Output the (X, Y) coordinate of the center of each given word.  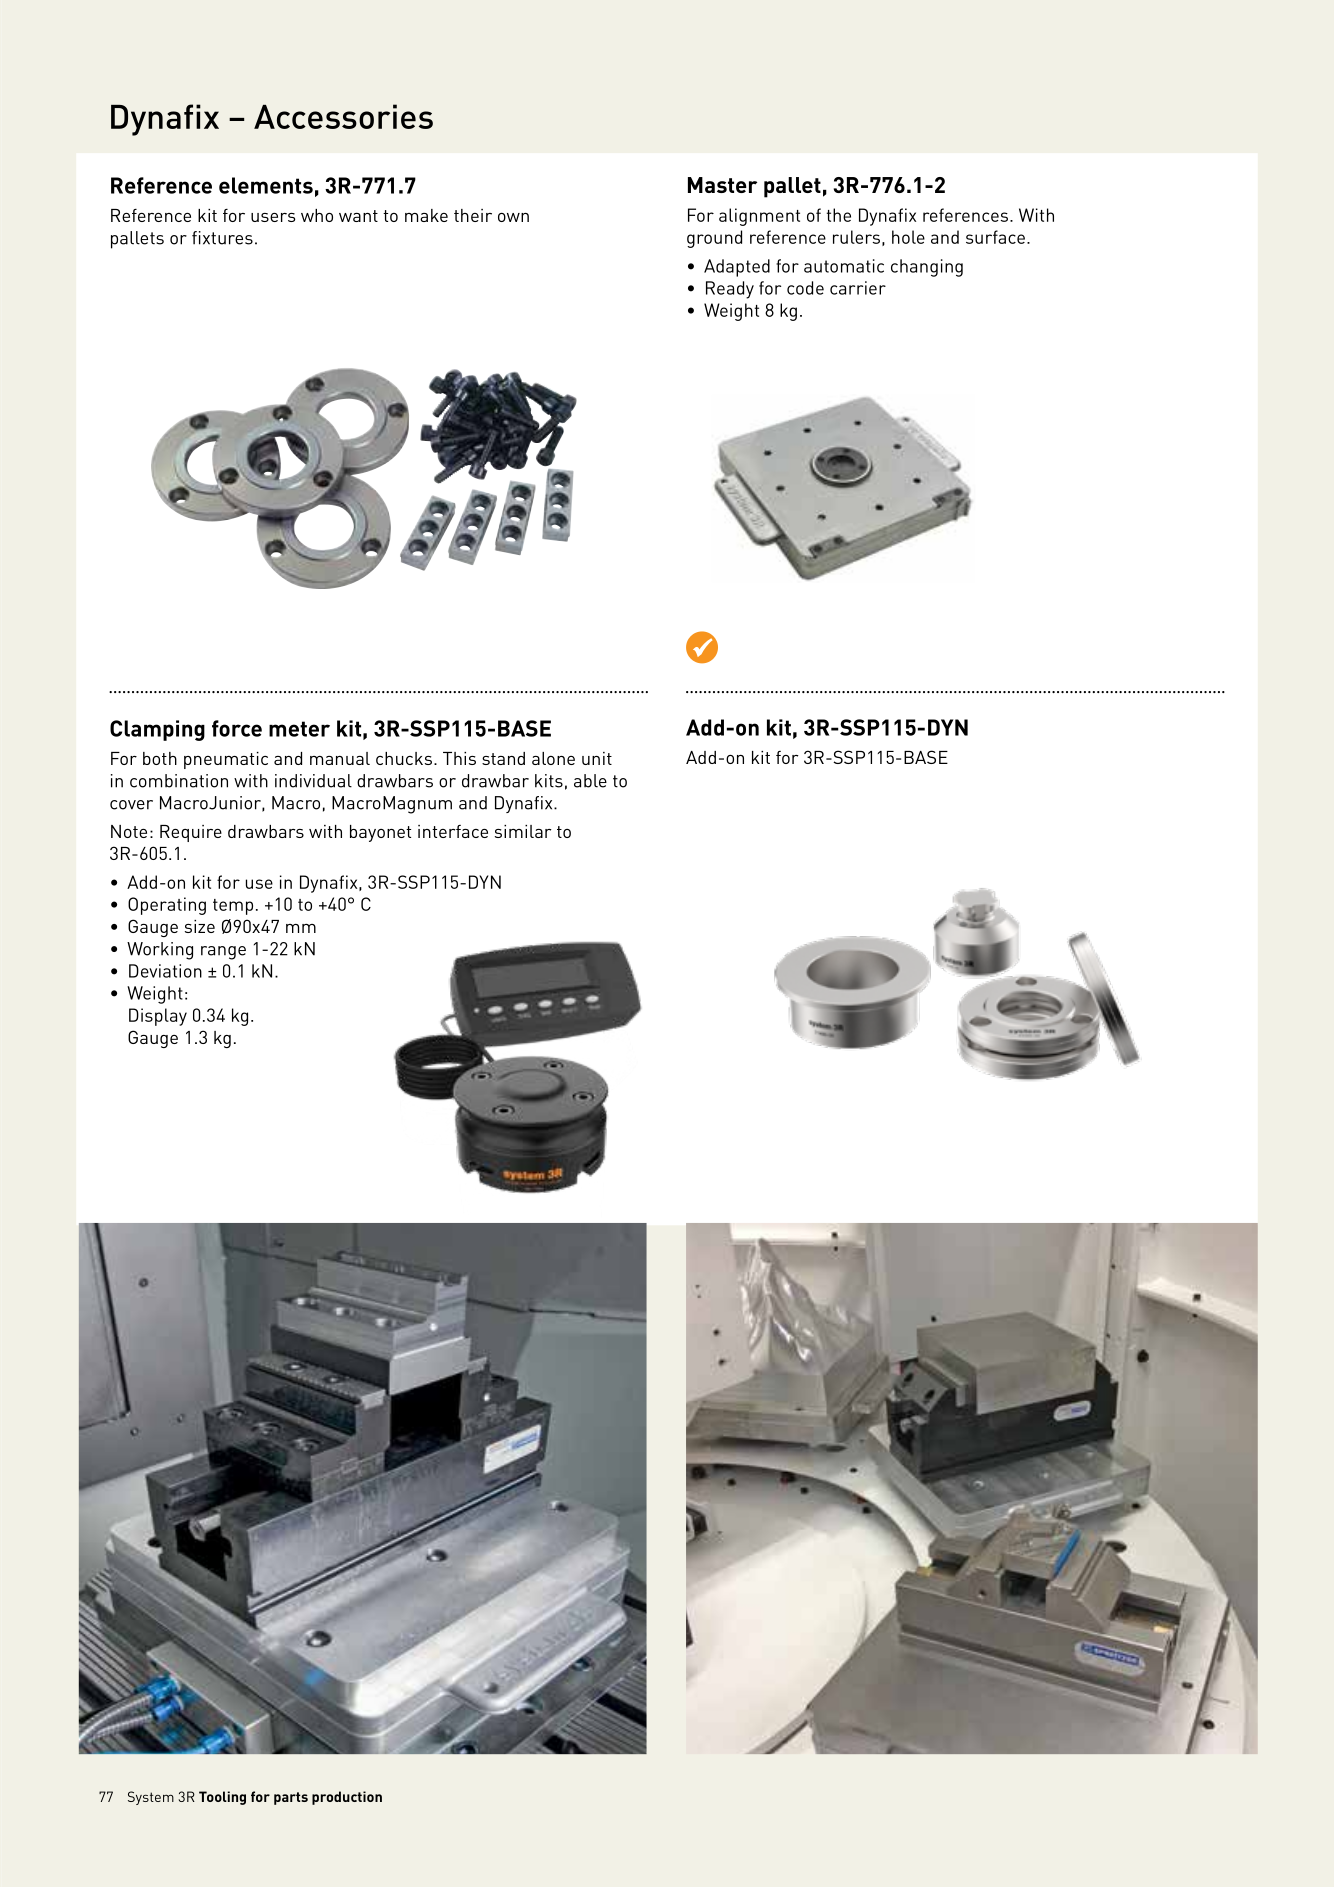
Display (158, 1017)
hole (908, 237)
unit (597, 758)
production (347, 1798)
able (590, 781)
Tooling (222, 1798)
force (237, 728)
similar (523, 831)
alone (553, 758)
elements (266, 185)
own (513, 217)
